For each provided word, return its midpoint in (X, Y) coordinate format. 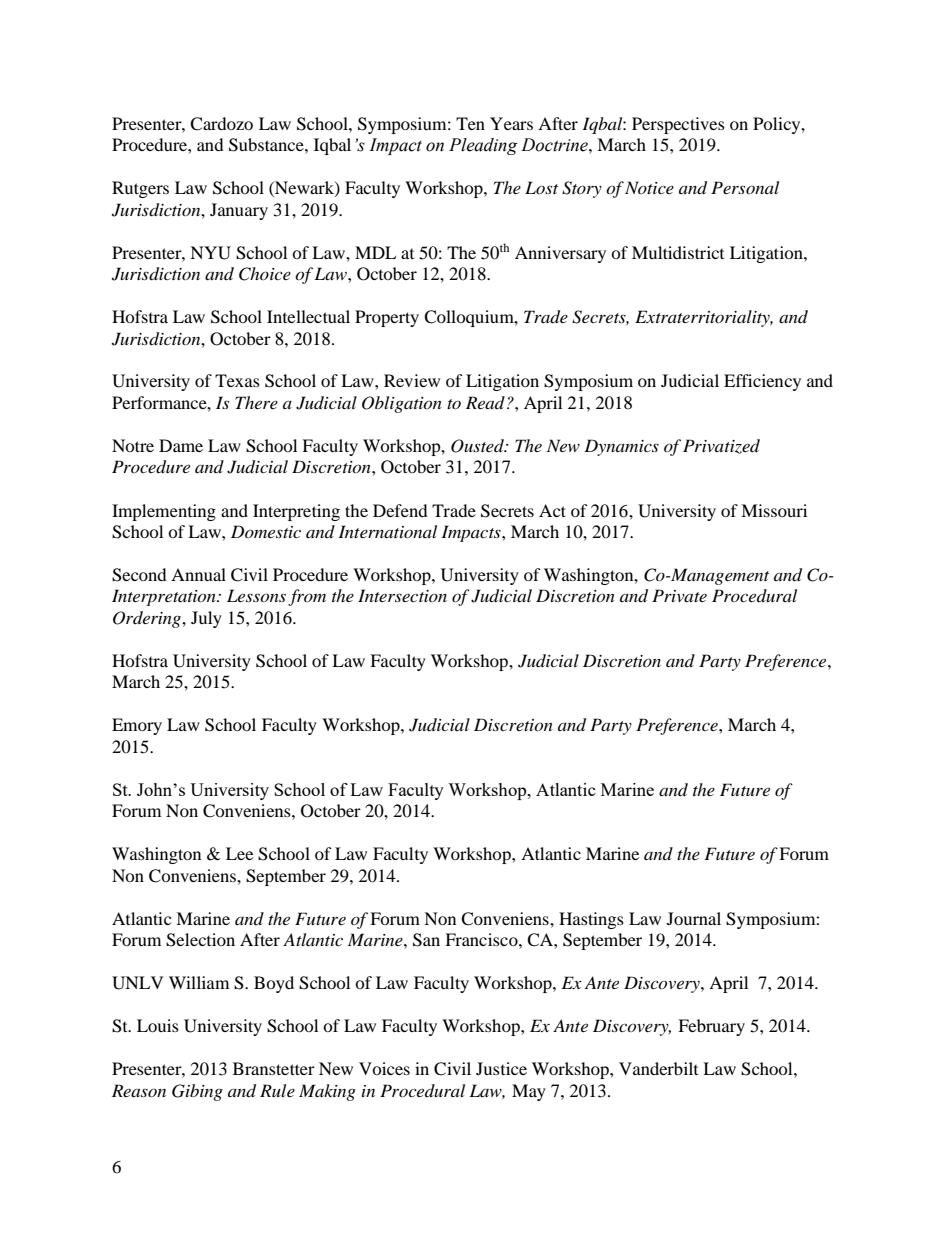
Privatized (721, 446)
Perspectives (678, 125)
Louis (158, 1025)
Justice (501, 1068)
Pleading (483, 146)
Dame (181, 445)
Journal (694, 918)
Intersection (402, 595)
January (239, 211)
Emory (137, 726)
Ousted (478, 446)
